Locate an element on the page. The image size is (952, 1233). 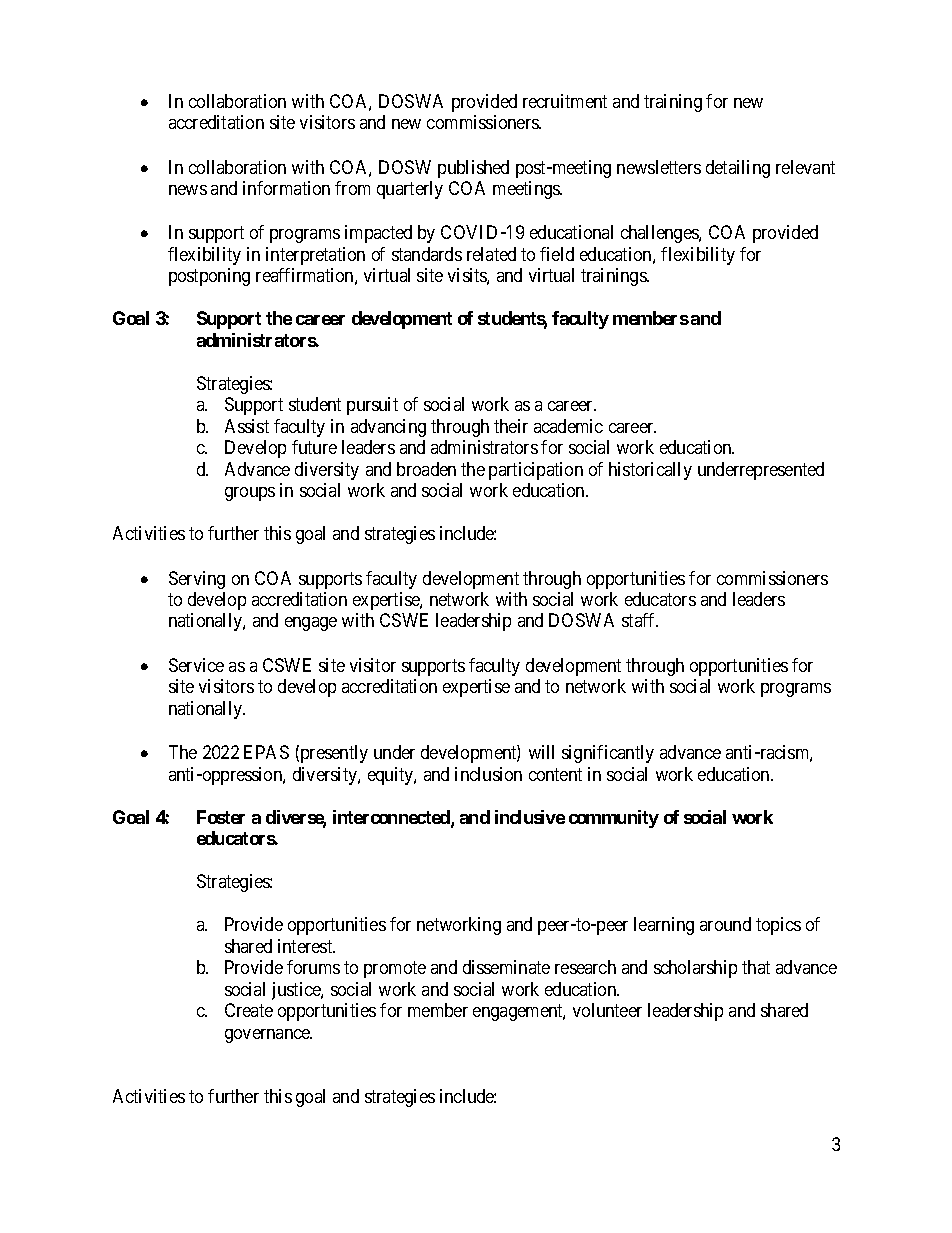
Serving is located at coordinates (197, 580).
